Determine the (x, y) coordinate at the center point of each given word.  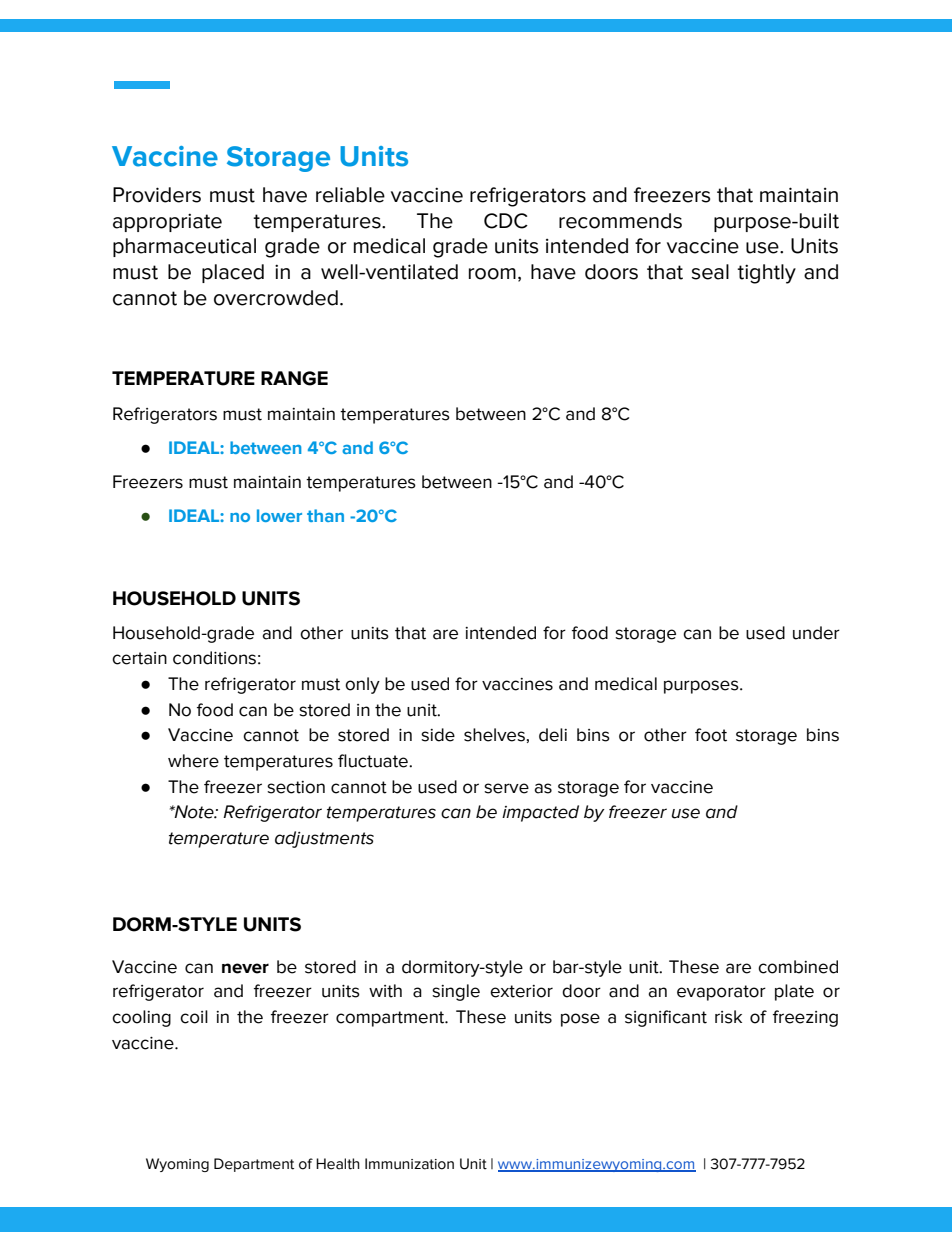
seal (710, 272)
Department (254, 1165)
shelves (494, 735)
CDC (506, 221)
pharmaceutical (184, 247)
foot (711, 735)
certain (139, 658)
